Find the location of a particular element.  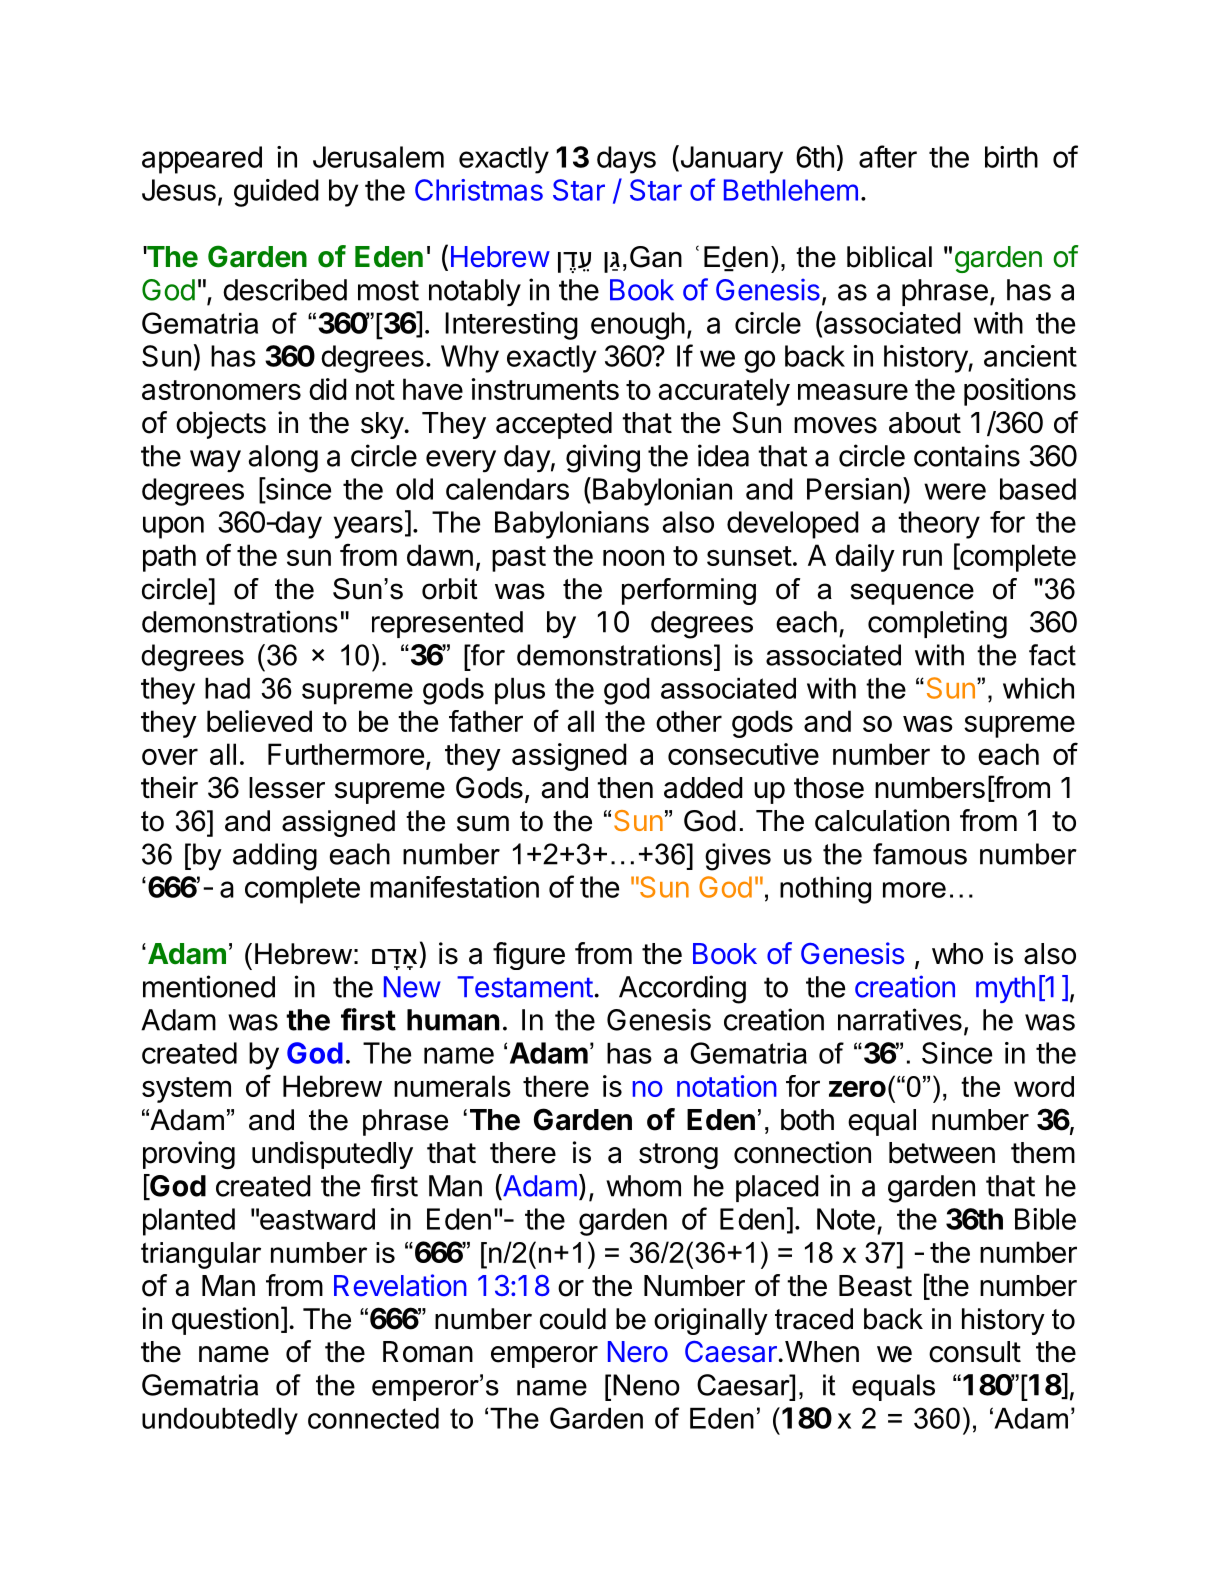

mentioned is located at coordinates (209, 986).
